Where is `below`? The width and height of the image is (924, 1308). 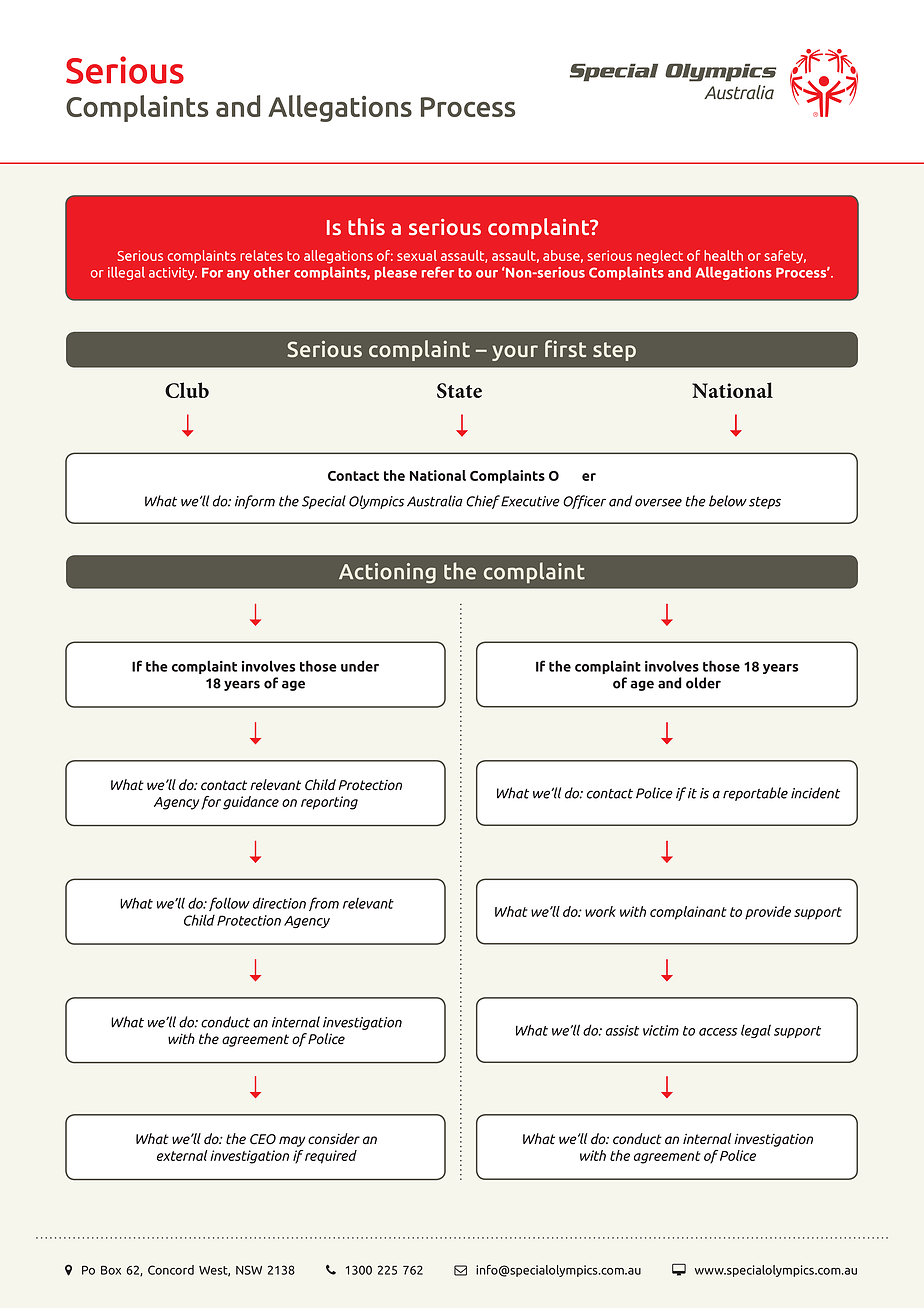 below is located at coordinates (728, 501).
